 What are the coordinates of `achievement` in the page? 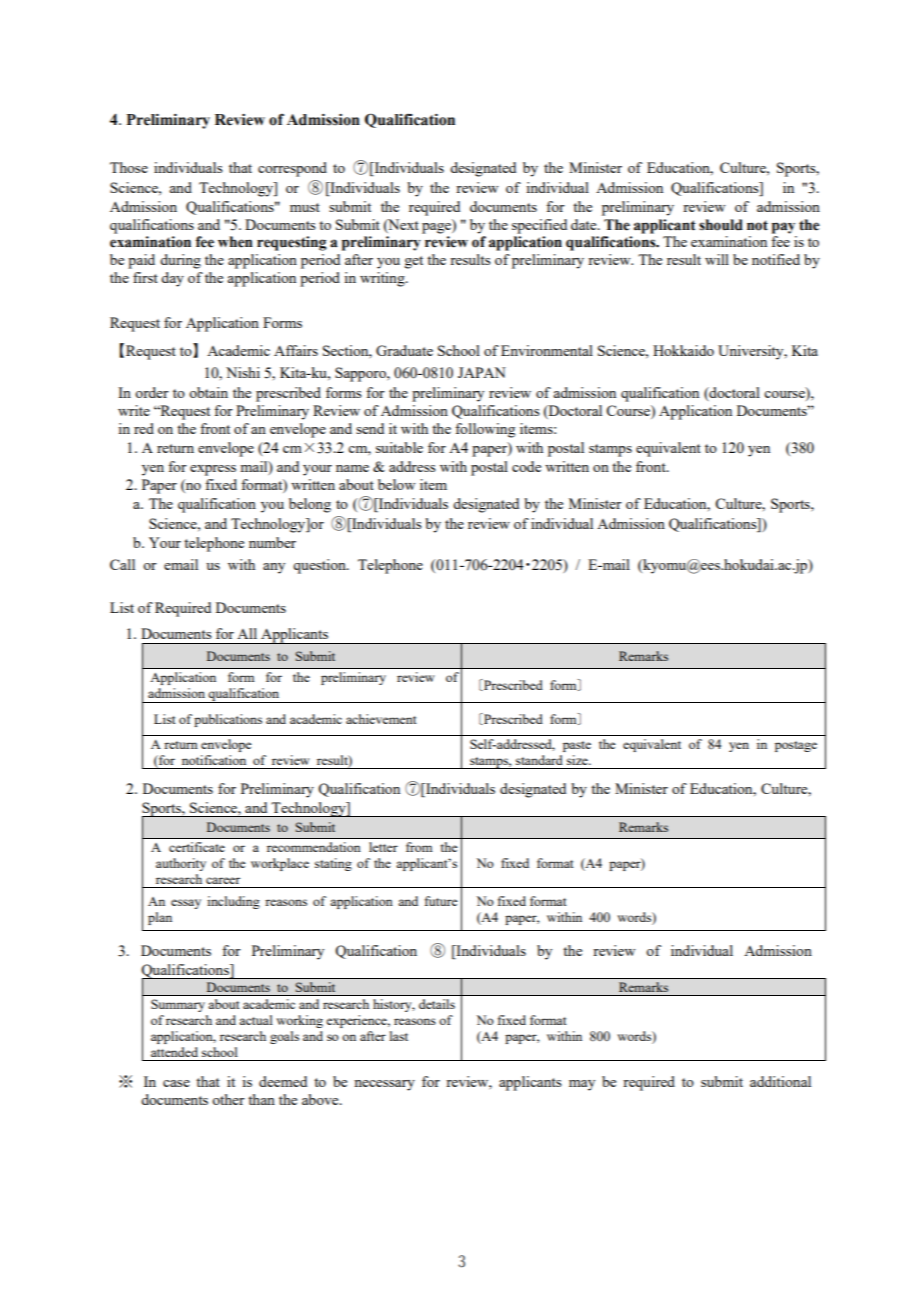 It's located at (381, 719).
